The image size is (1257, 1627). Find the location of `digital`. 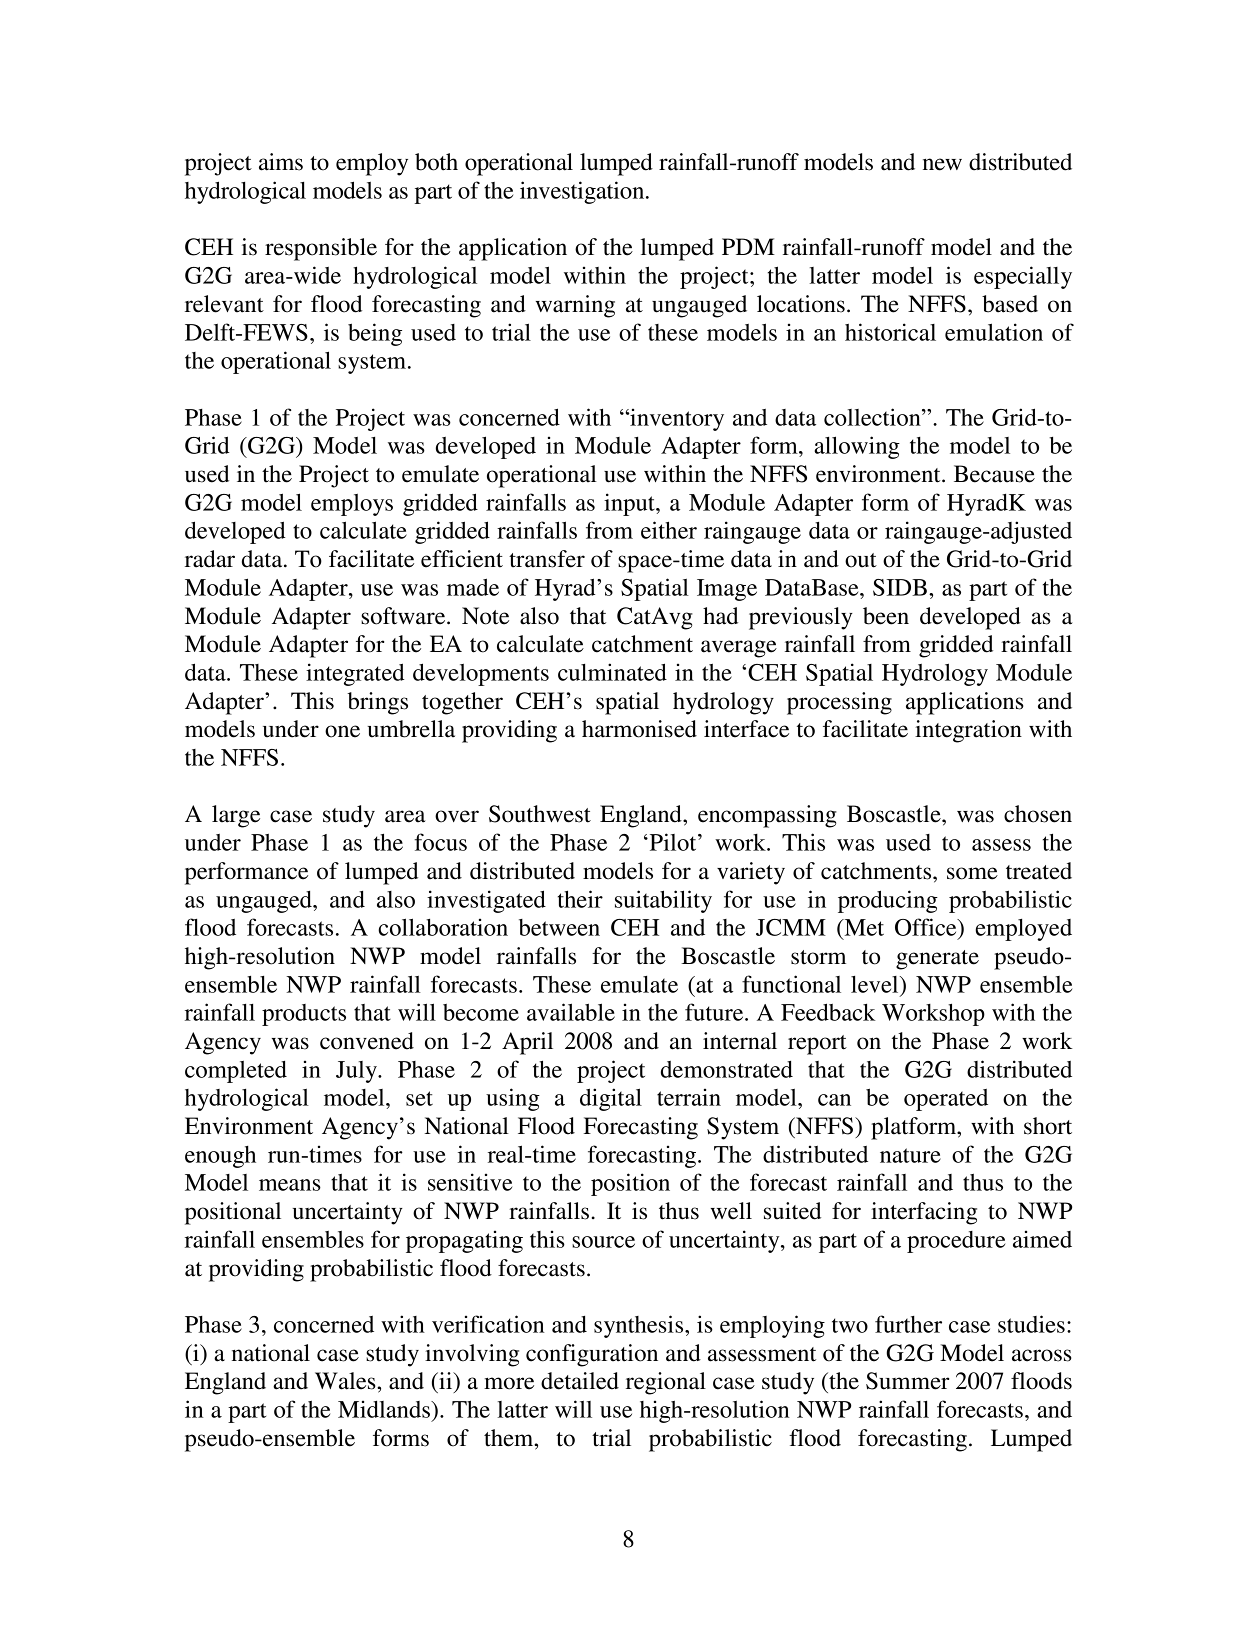

digital is located at coordinates (611, 1099).
